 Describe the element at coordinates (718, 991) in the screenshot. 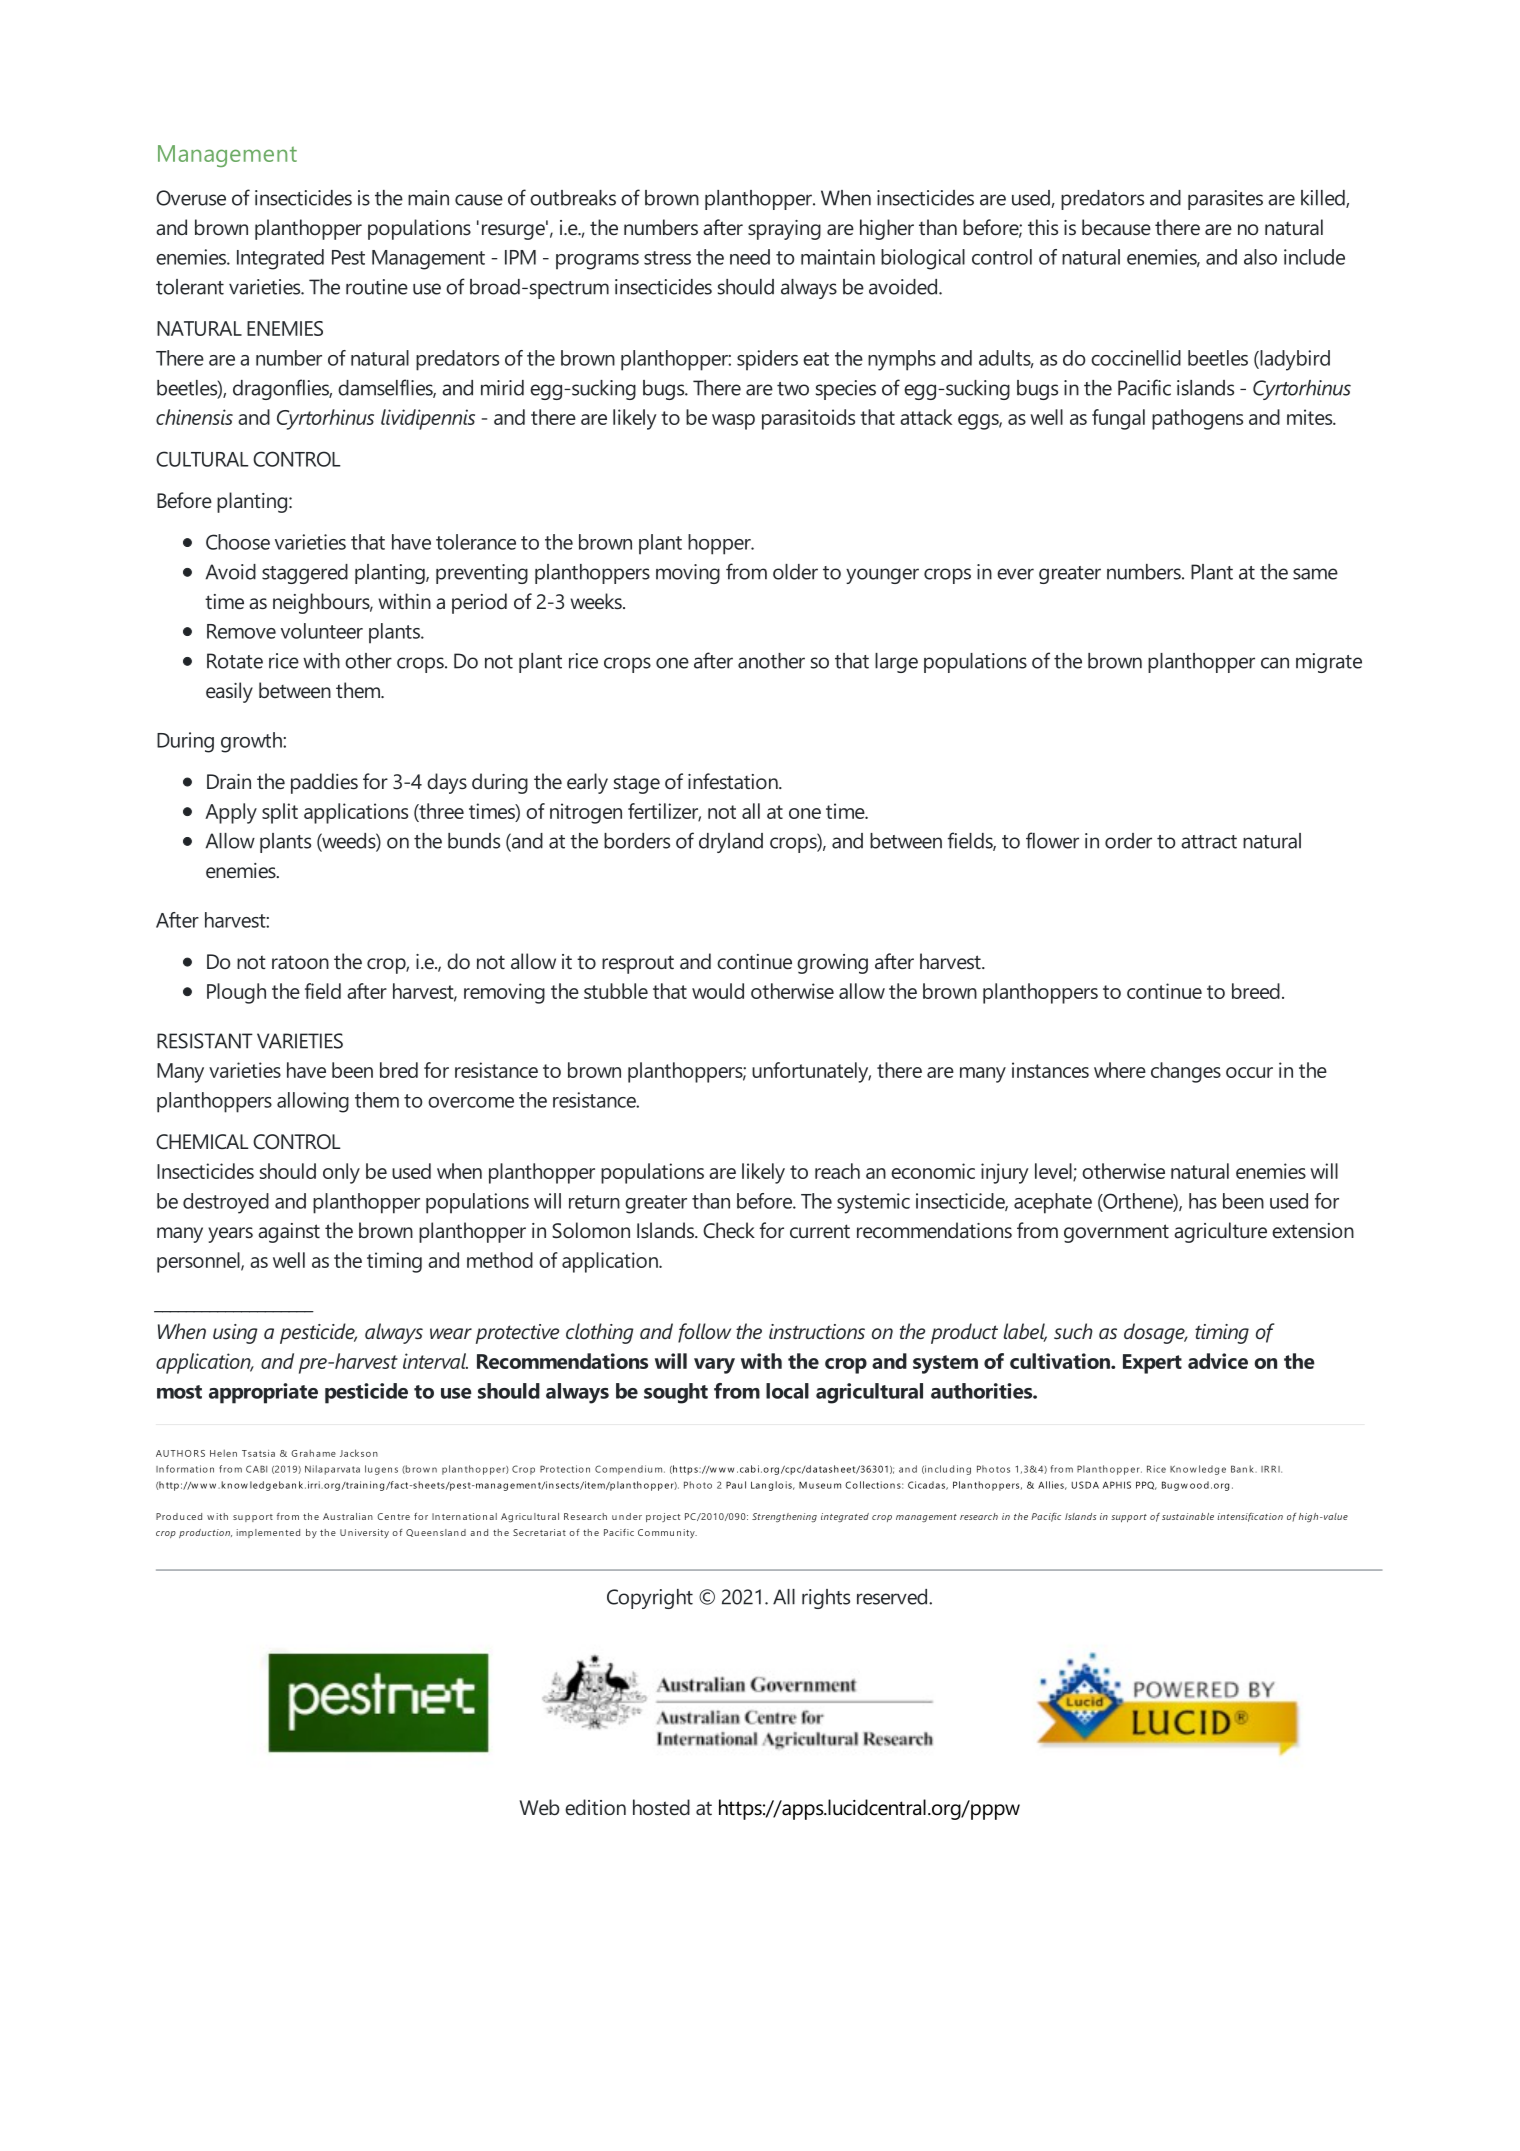

I see `would` at that location.
